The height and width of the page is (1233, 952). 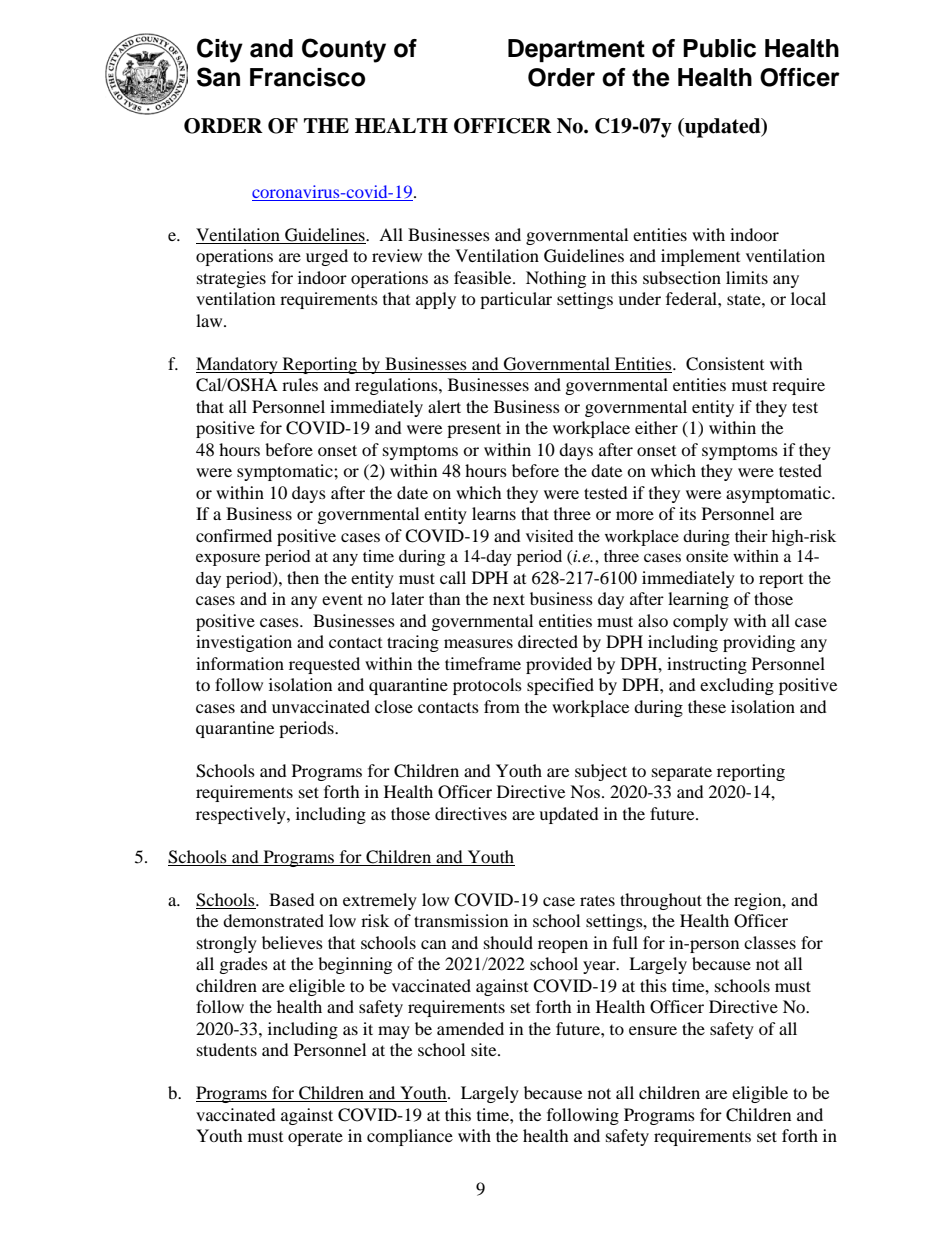 I want to click on learning, so click(x=698, y=600).
